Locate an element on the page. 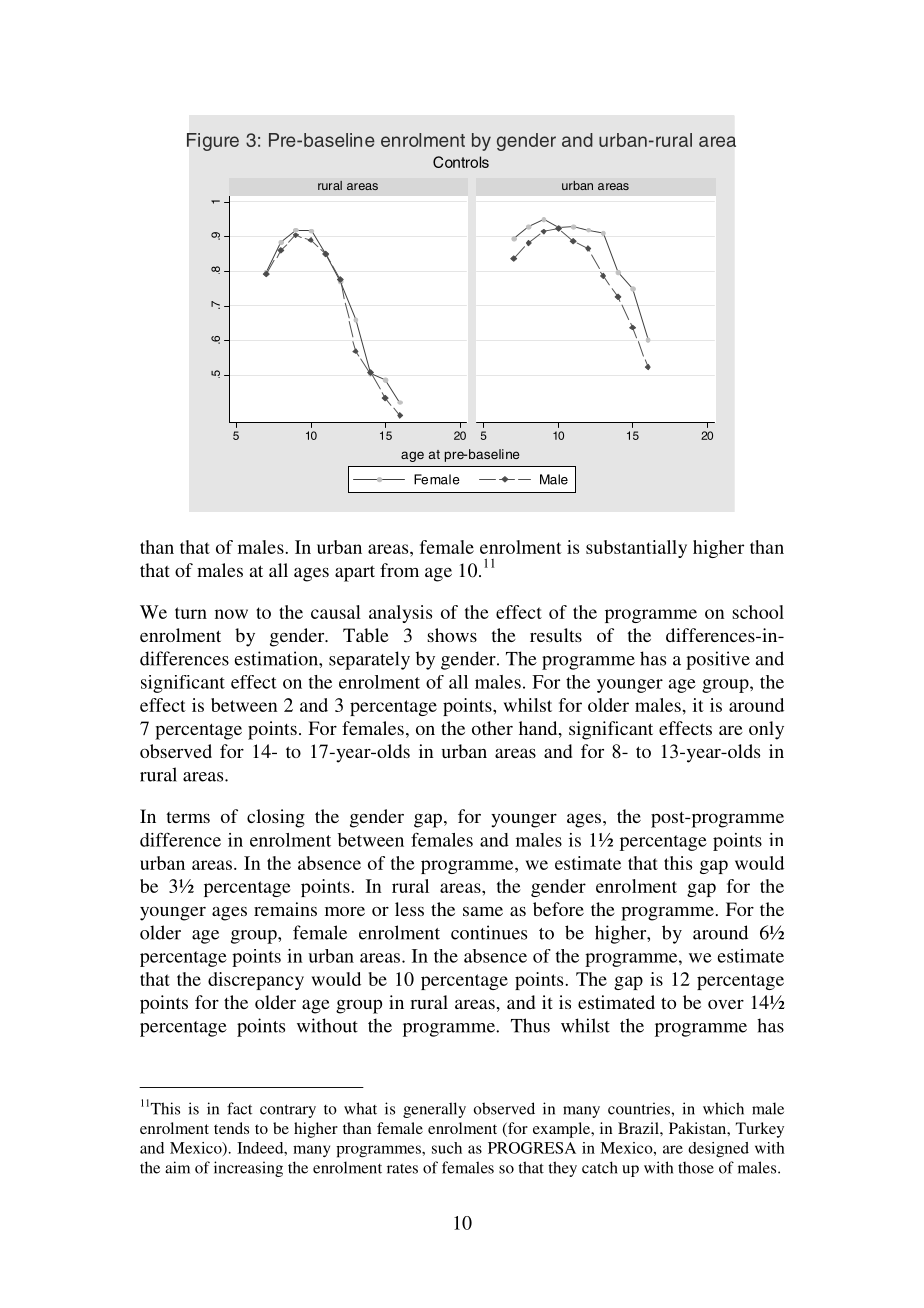 The height and width of the document is (1308, 924). Controls is located at coordinates (461, 162).
